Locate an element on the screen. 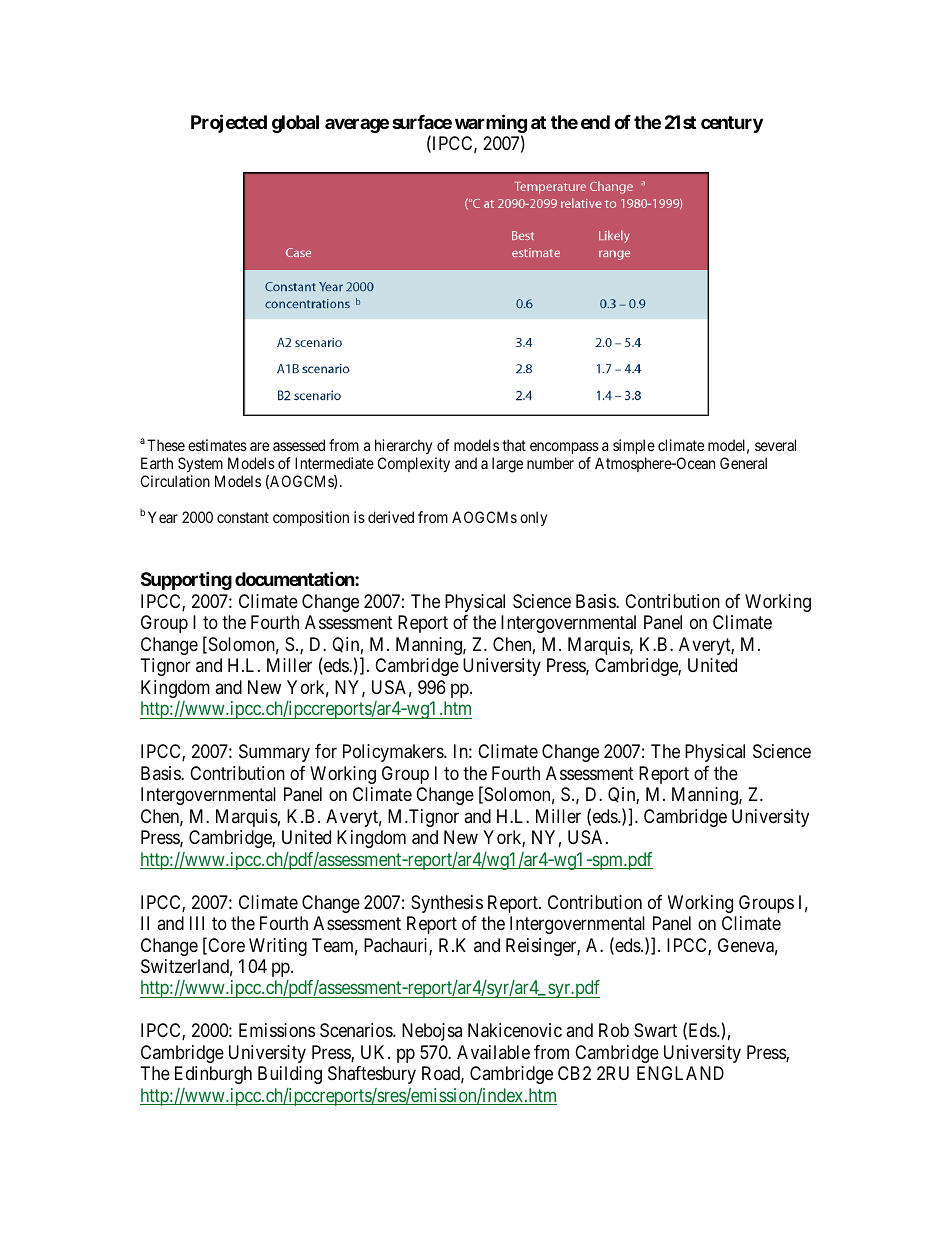 The image size is (952, 1233). constant is located at coordinates (243, 517).
